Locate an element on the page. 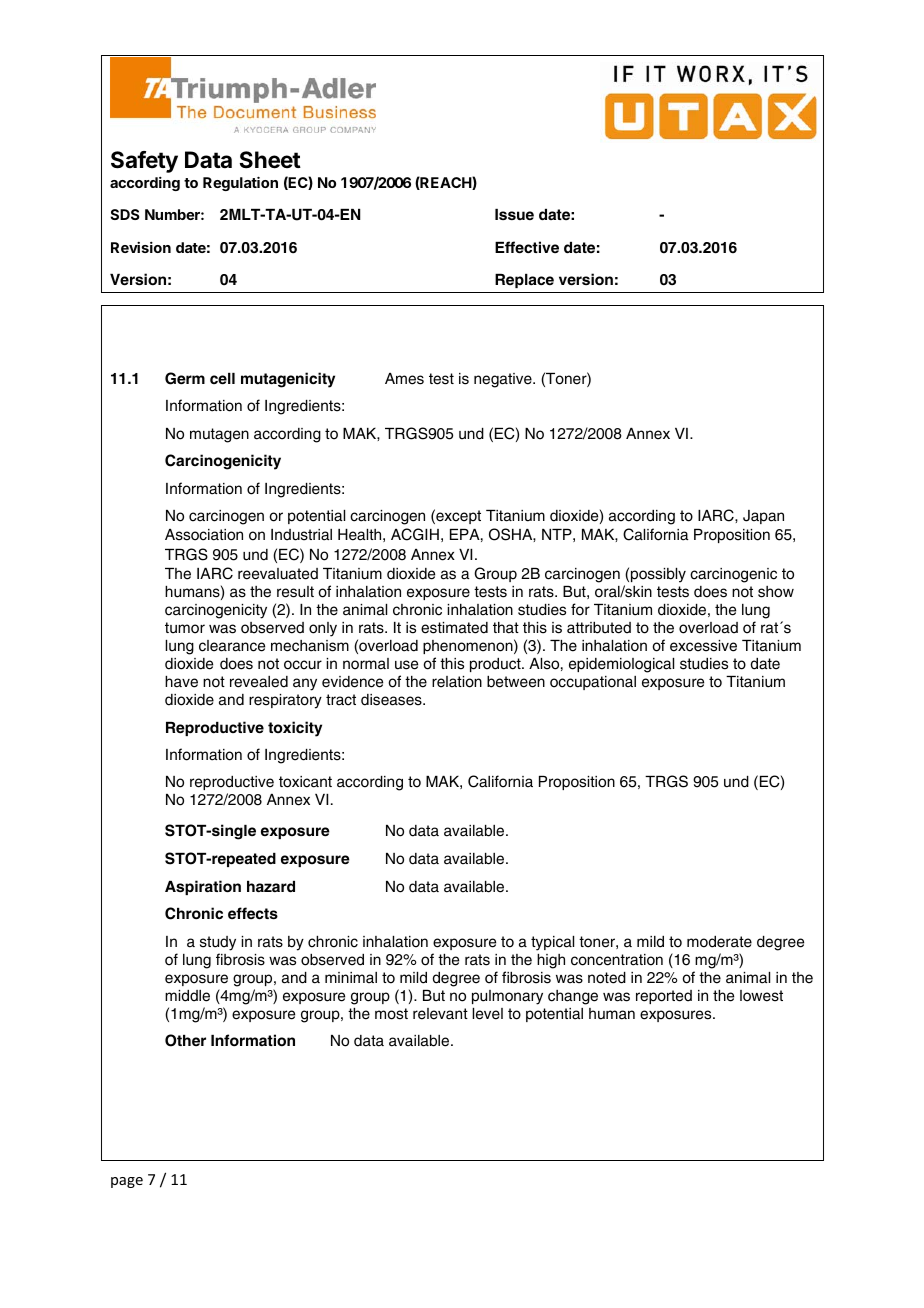 This page has width=924, height=1308. study is located at coordinates (218, 943).
